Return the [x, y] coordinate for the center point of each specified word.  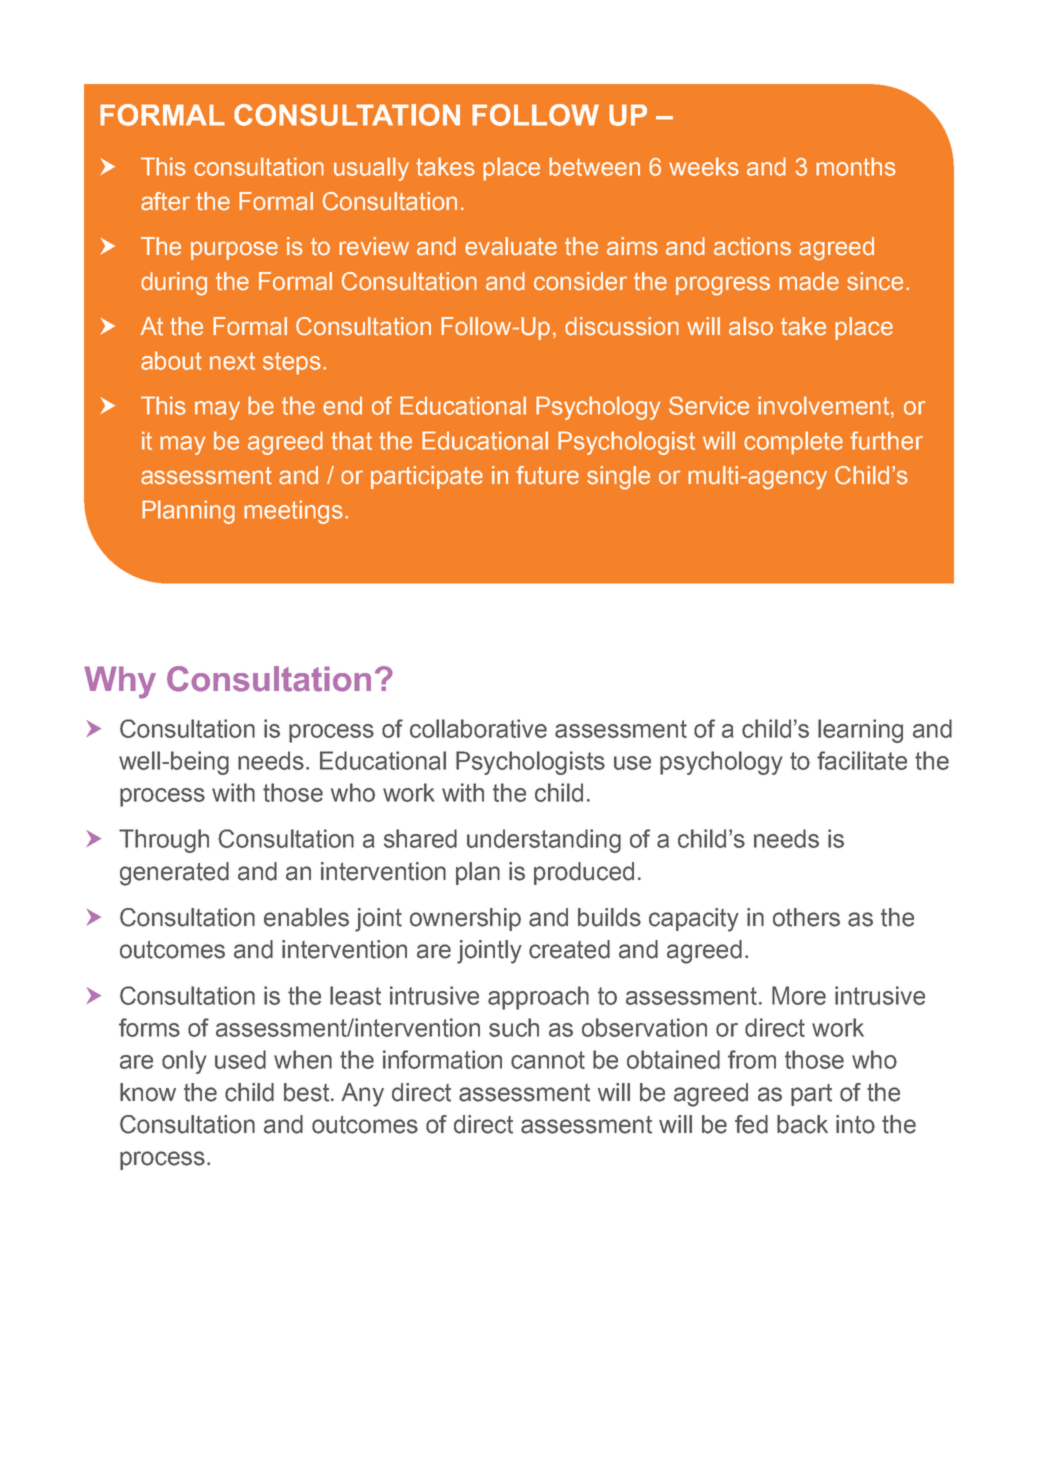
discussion [622, 326]
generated [174, 874]
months [856, 166]
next [232, 361]
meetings [293, 512]
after [165, 201]
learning [860, 731]
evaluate [511, 246]
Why [120, 682]
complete [793, 443]
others [806, 917]
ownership [465, 919]
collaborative [478, 728]
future [547, 475]
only [184, 1062]
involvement [825, 405]
